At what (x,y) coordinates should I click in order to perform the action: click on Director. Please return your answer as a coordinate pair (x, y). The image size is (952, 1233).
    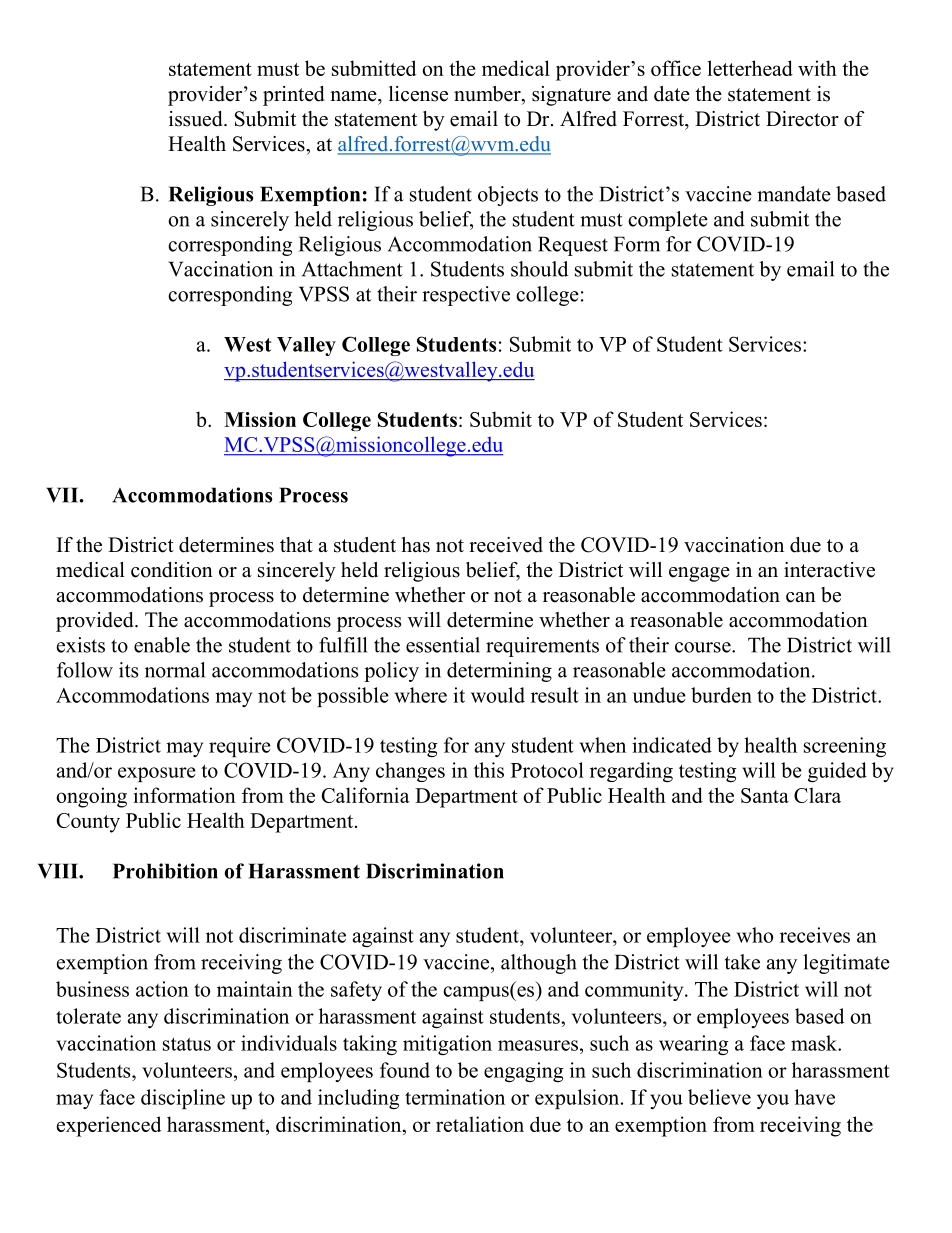
    Looking at the image, I should click on (802, 119).
